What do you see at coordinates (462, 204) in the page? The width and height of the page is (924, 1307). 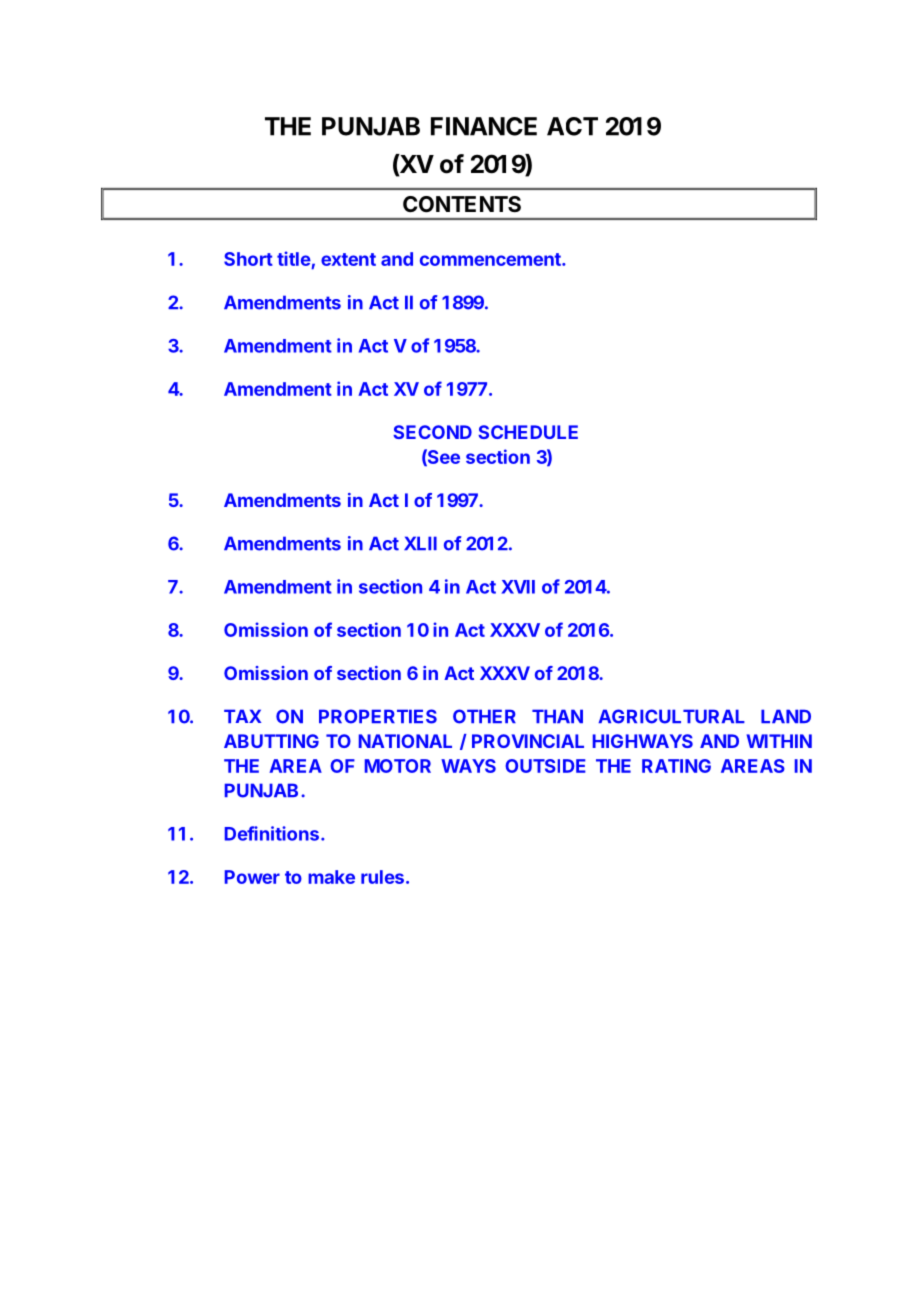 I see `CONTENTS` at bounding box center [462, 204].
